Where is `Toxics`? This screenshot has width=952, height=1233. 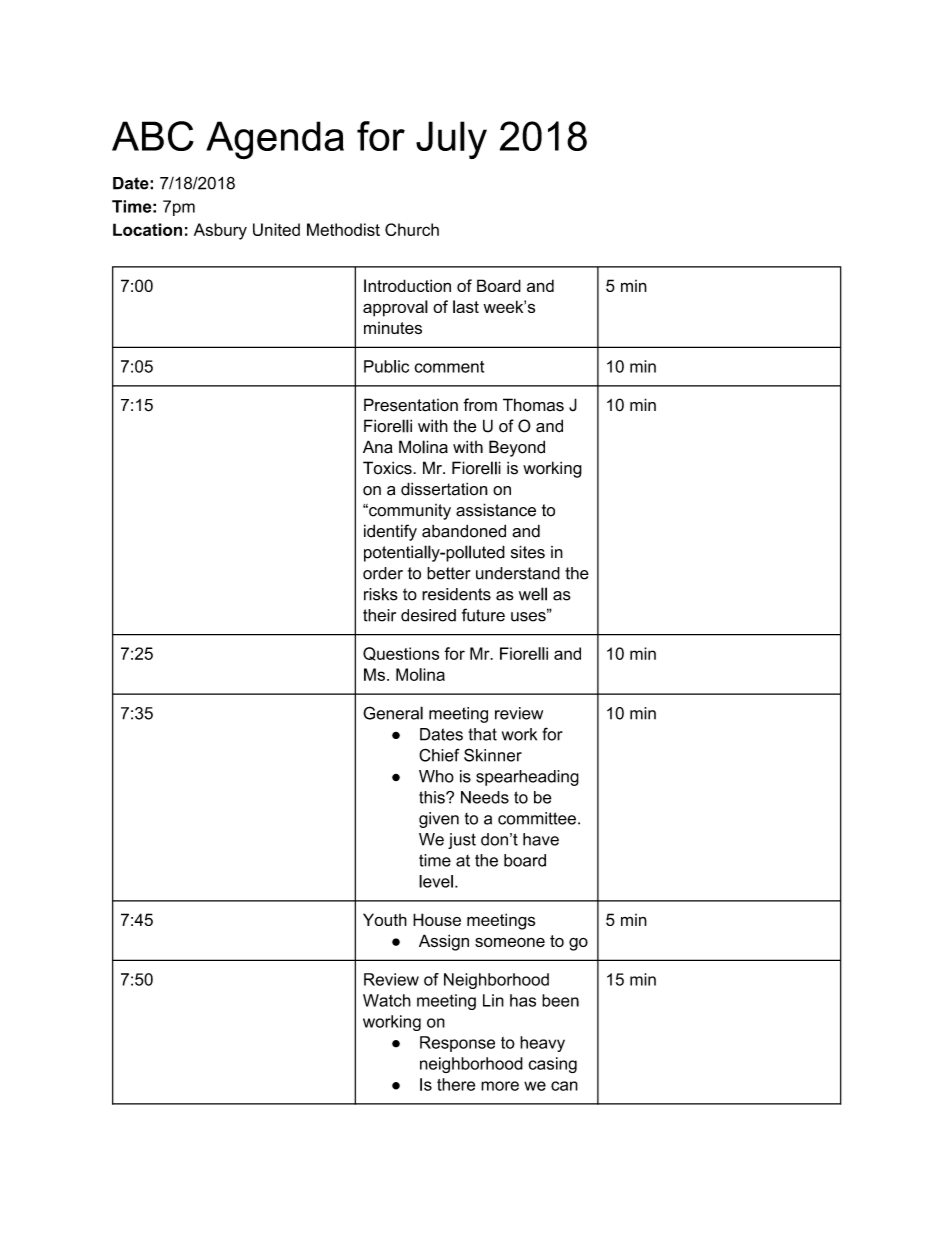
Toxics is located at coordinates (388, 468).
